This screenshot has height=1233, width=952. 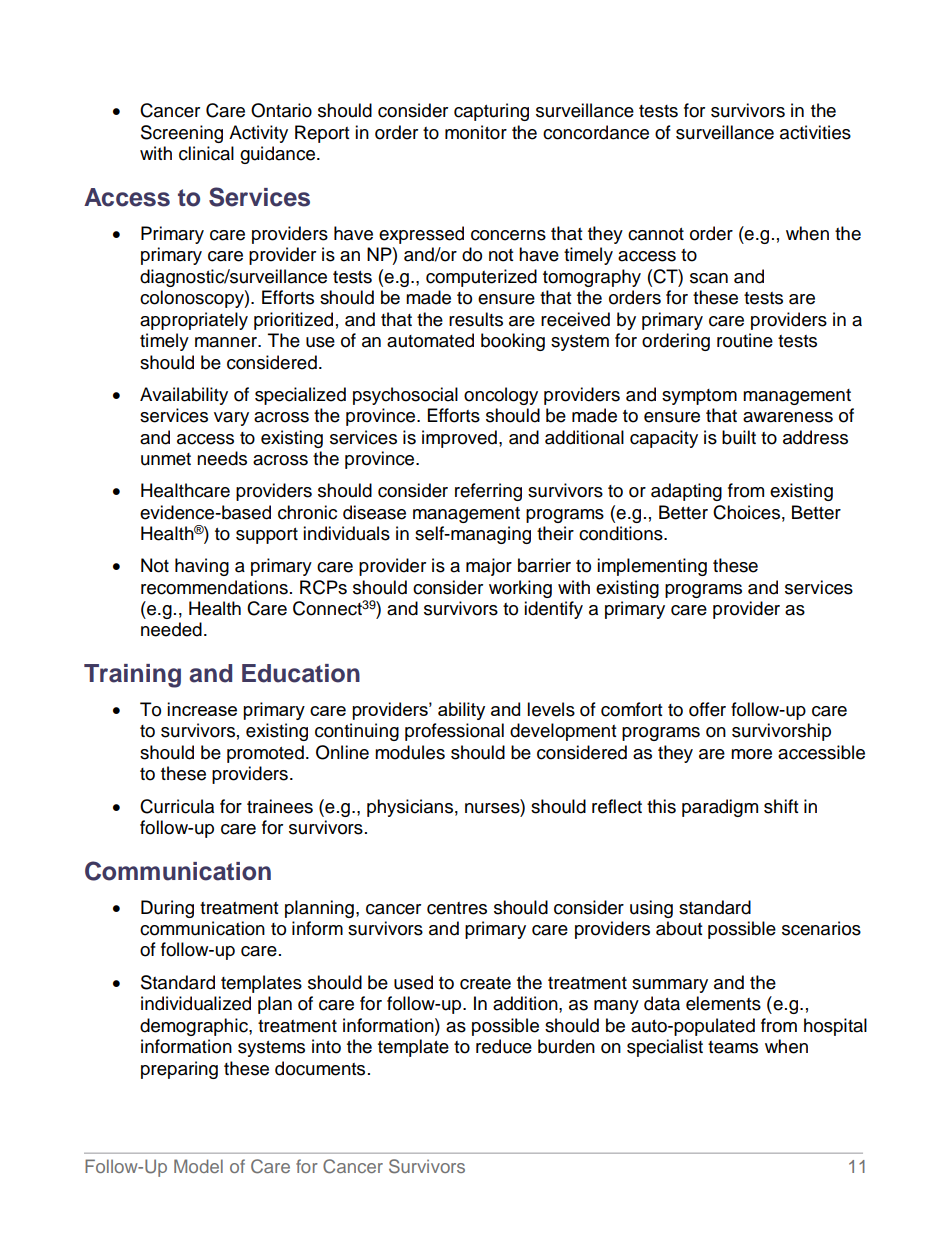 What do you see at coordinates (489, 567) in the screenshot?
I see `major` at bounding box center [489, 567].
